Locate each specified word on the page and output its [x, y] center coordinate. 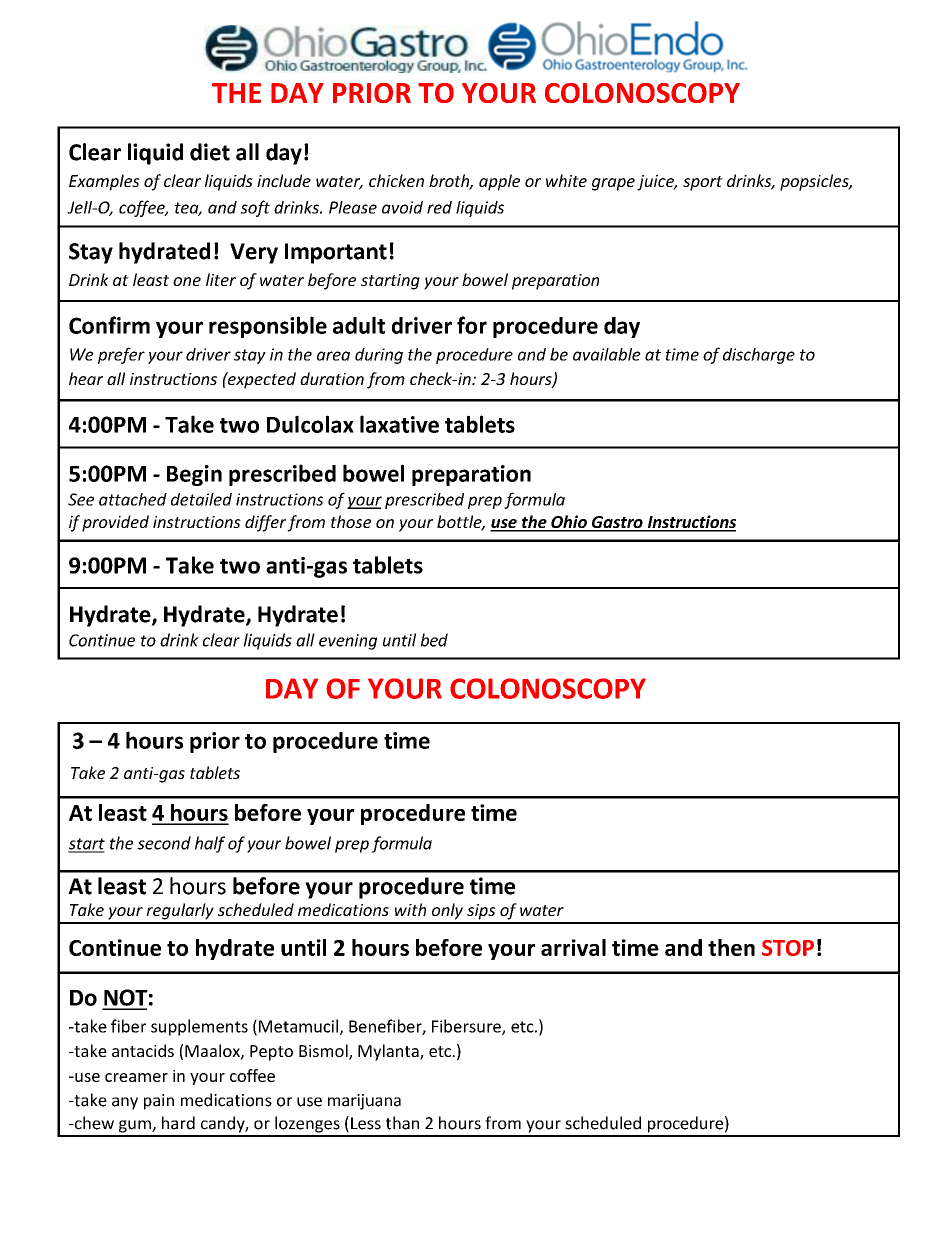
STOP [788, 948]
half [210, 844]
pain [159, 1102]
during [379, 356]
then [731, 947]
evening [348, 642]
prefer [121, 355]
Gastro [617, 523]
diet [210, 152]
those [351, 521]
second [164, 843]
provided [115, 523]
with [410, 909]
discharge [759, 356]
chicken [396, 180]
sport [703, 183]
